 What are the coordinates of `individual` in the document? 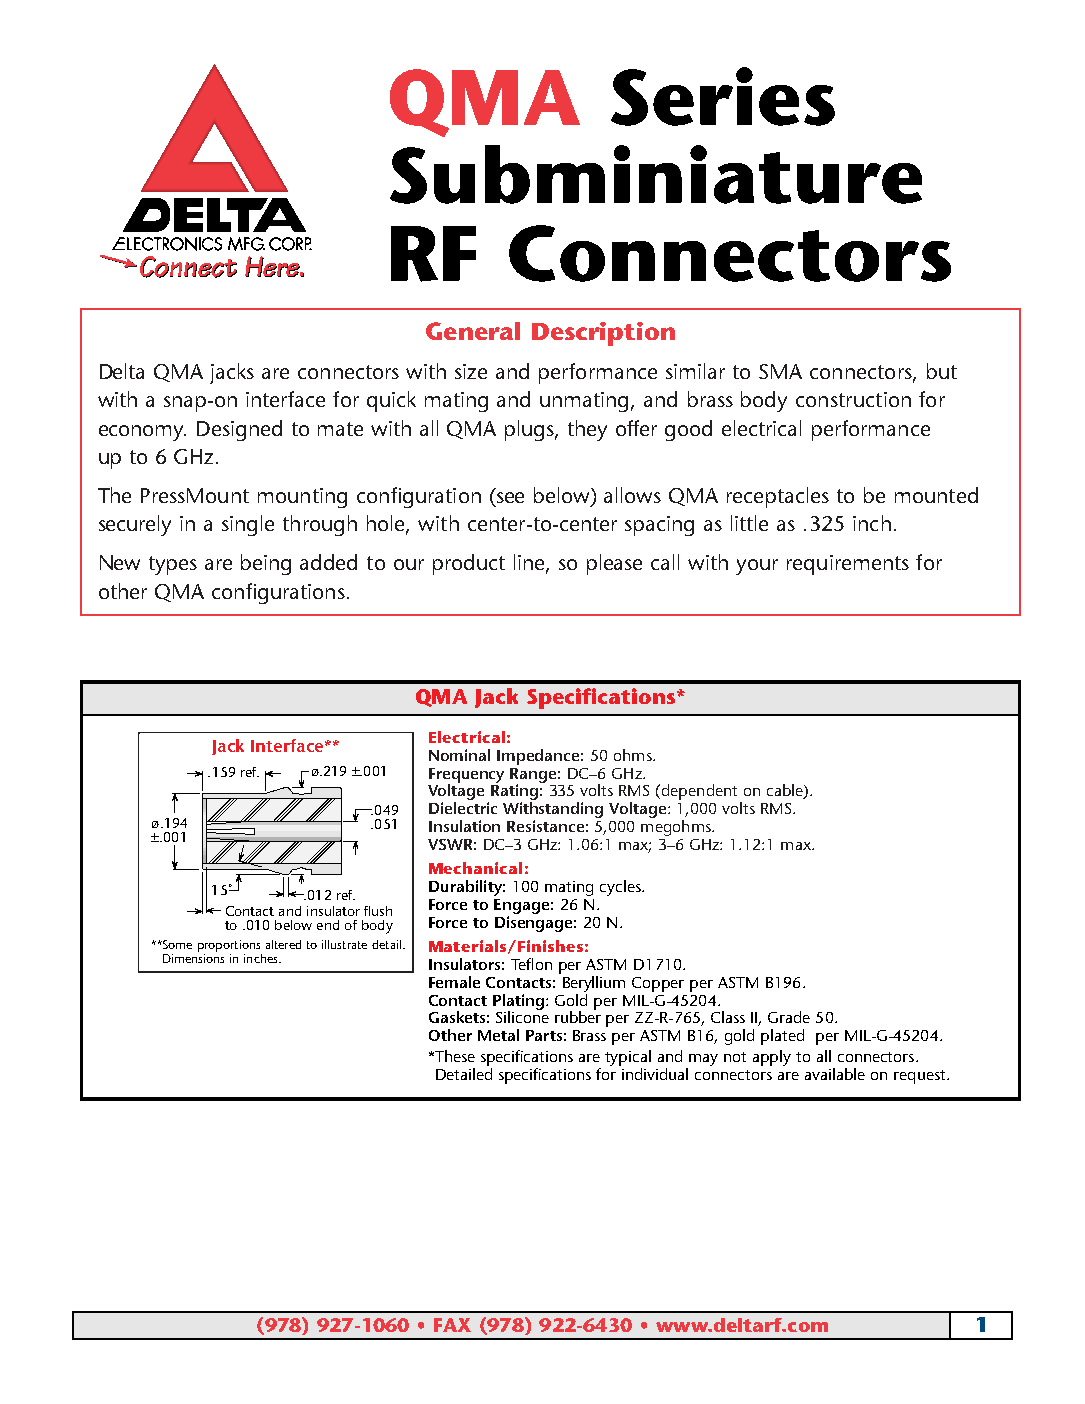 It's located at (655, 1074).
